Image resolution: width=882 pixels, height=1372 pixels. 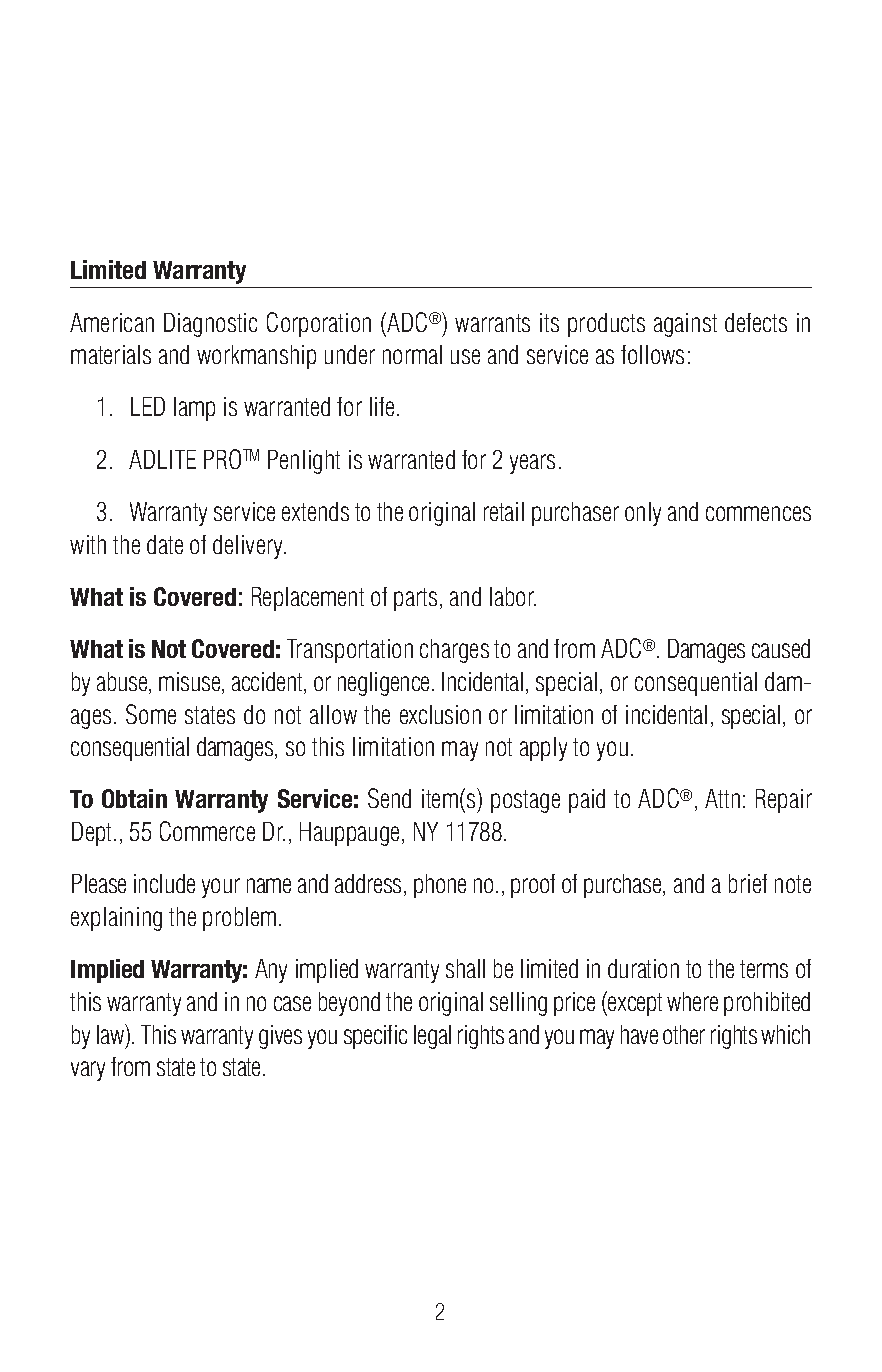 What do you see at coordinates (383, 684) in the document?
I see `negligence` at bounding box center [383, 684].
